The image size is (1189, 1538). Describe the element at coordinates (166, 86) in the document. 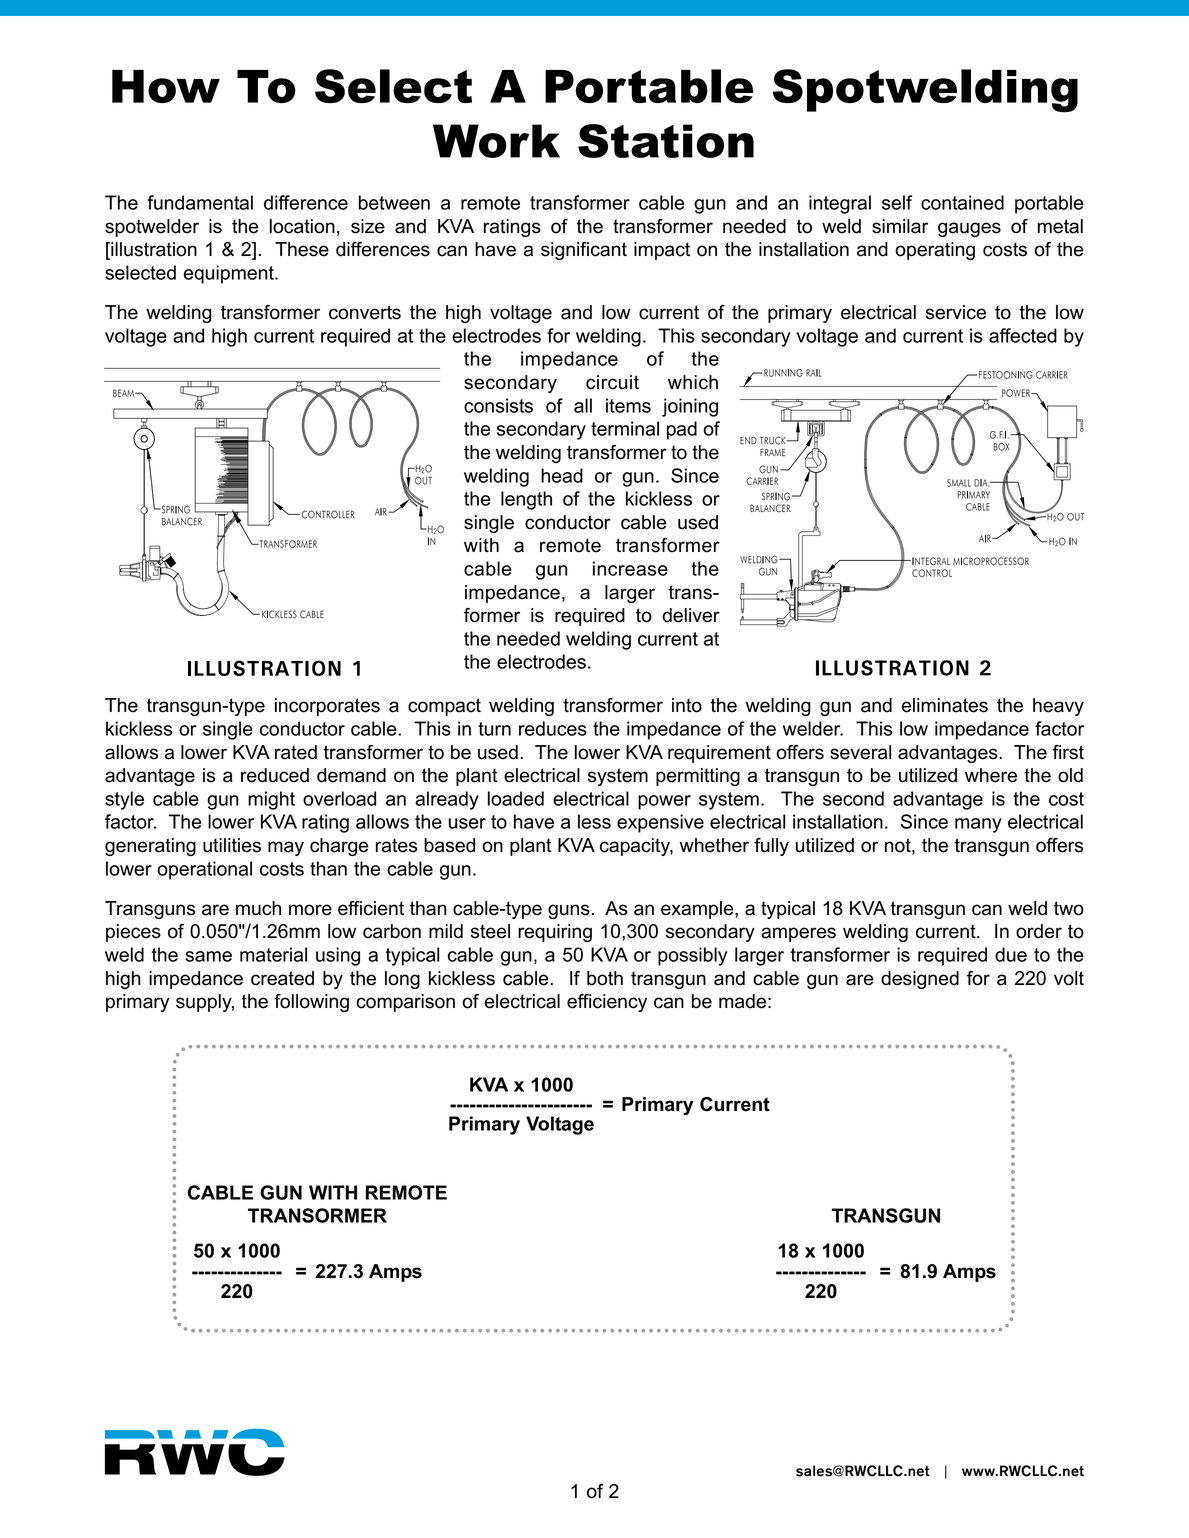

I see `How` at that location.
